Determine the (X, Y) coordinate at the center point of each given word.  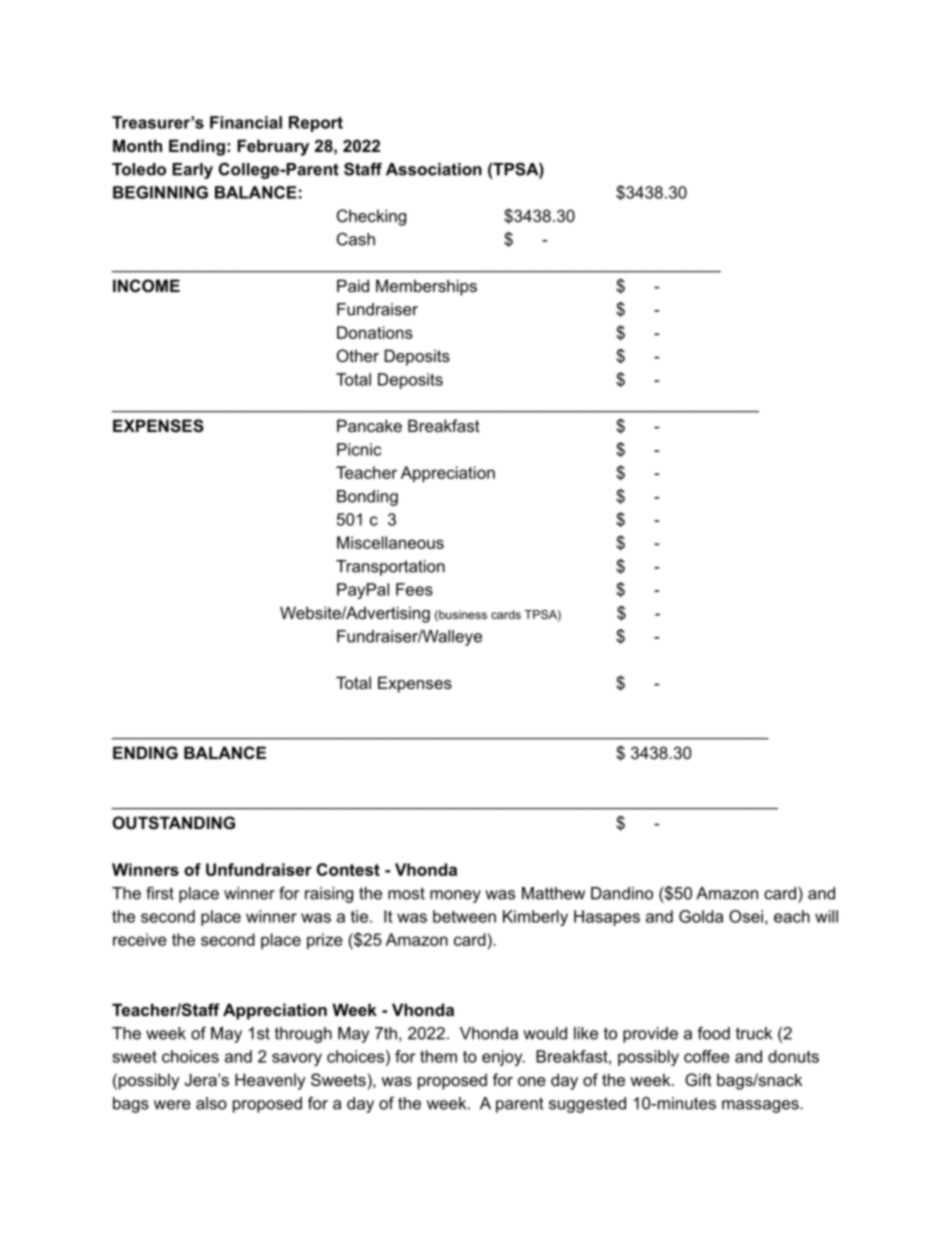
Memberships (426, 287)
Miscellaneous (390, 542)
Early (192, 171)
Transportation (390, 568)
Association (434, 169)
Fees (414, 589)
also (211, 1103)
